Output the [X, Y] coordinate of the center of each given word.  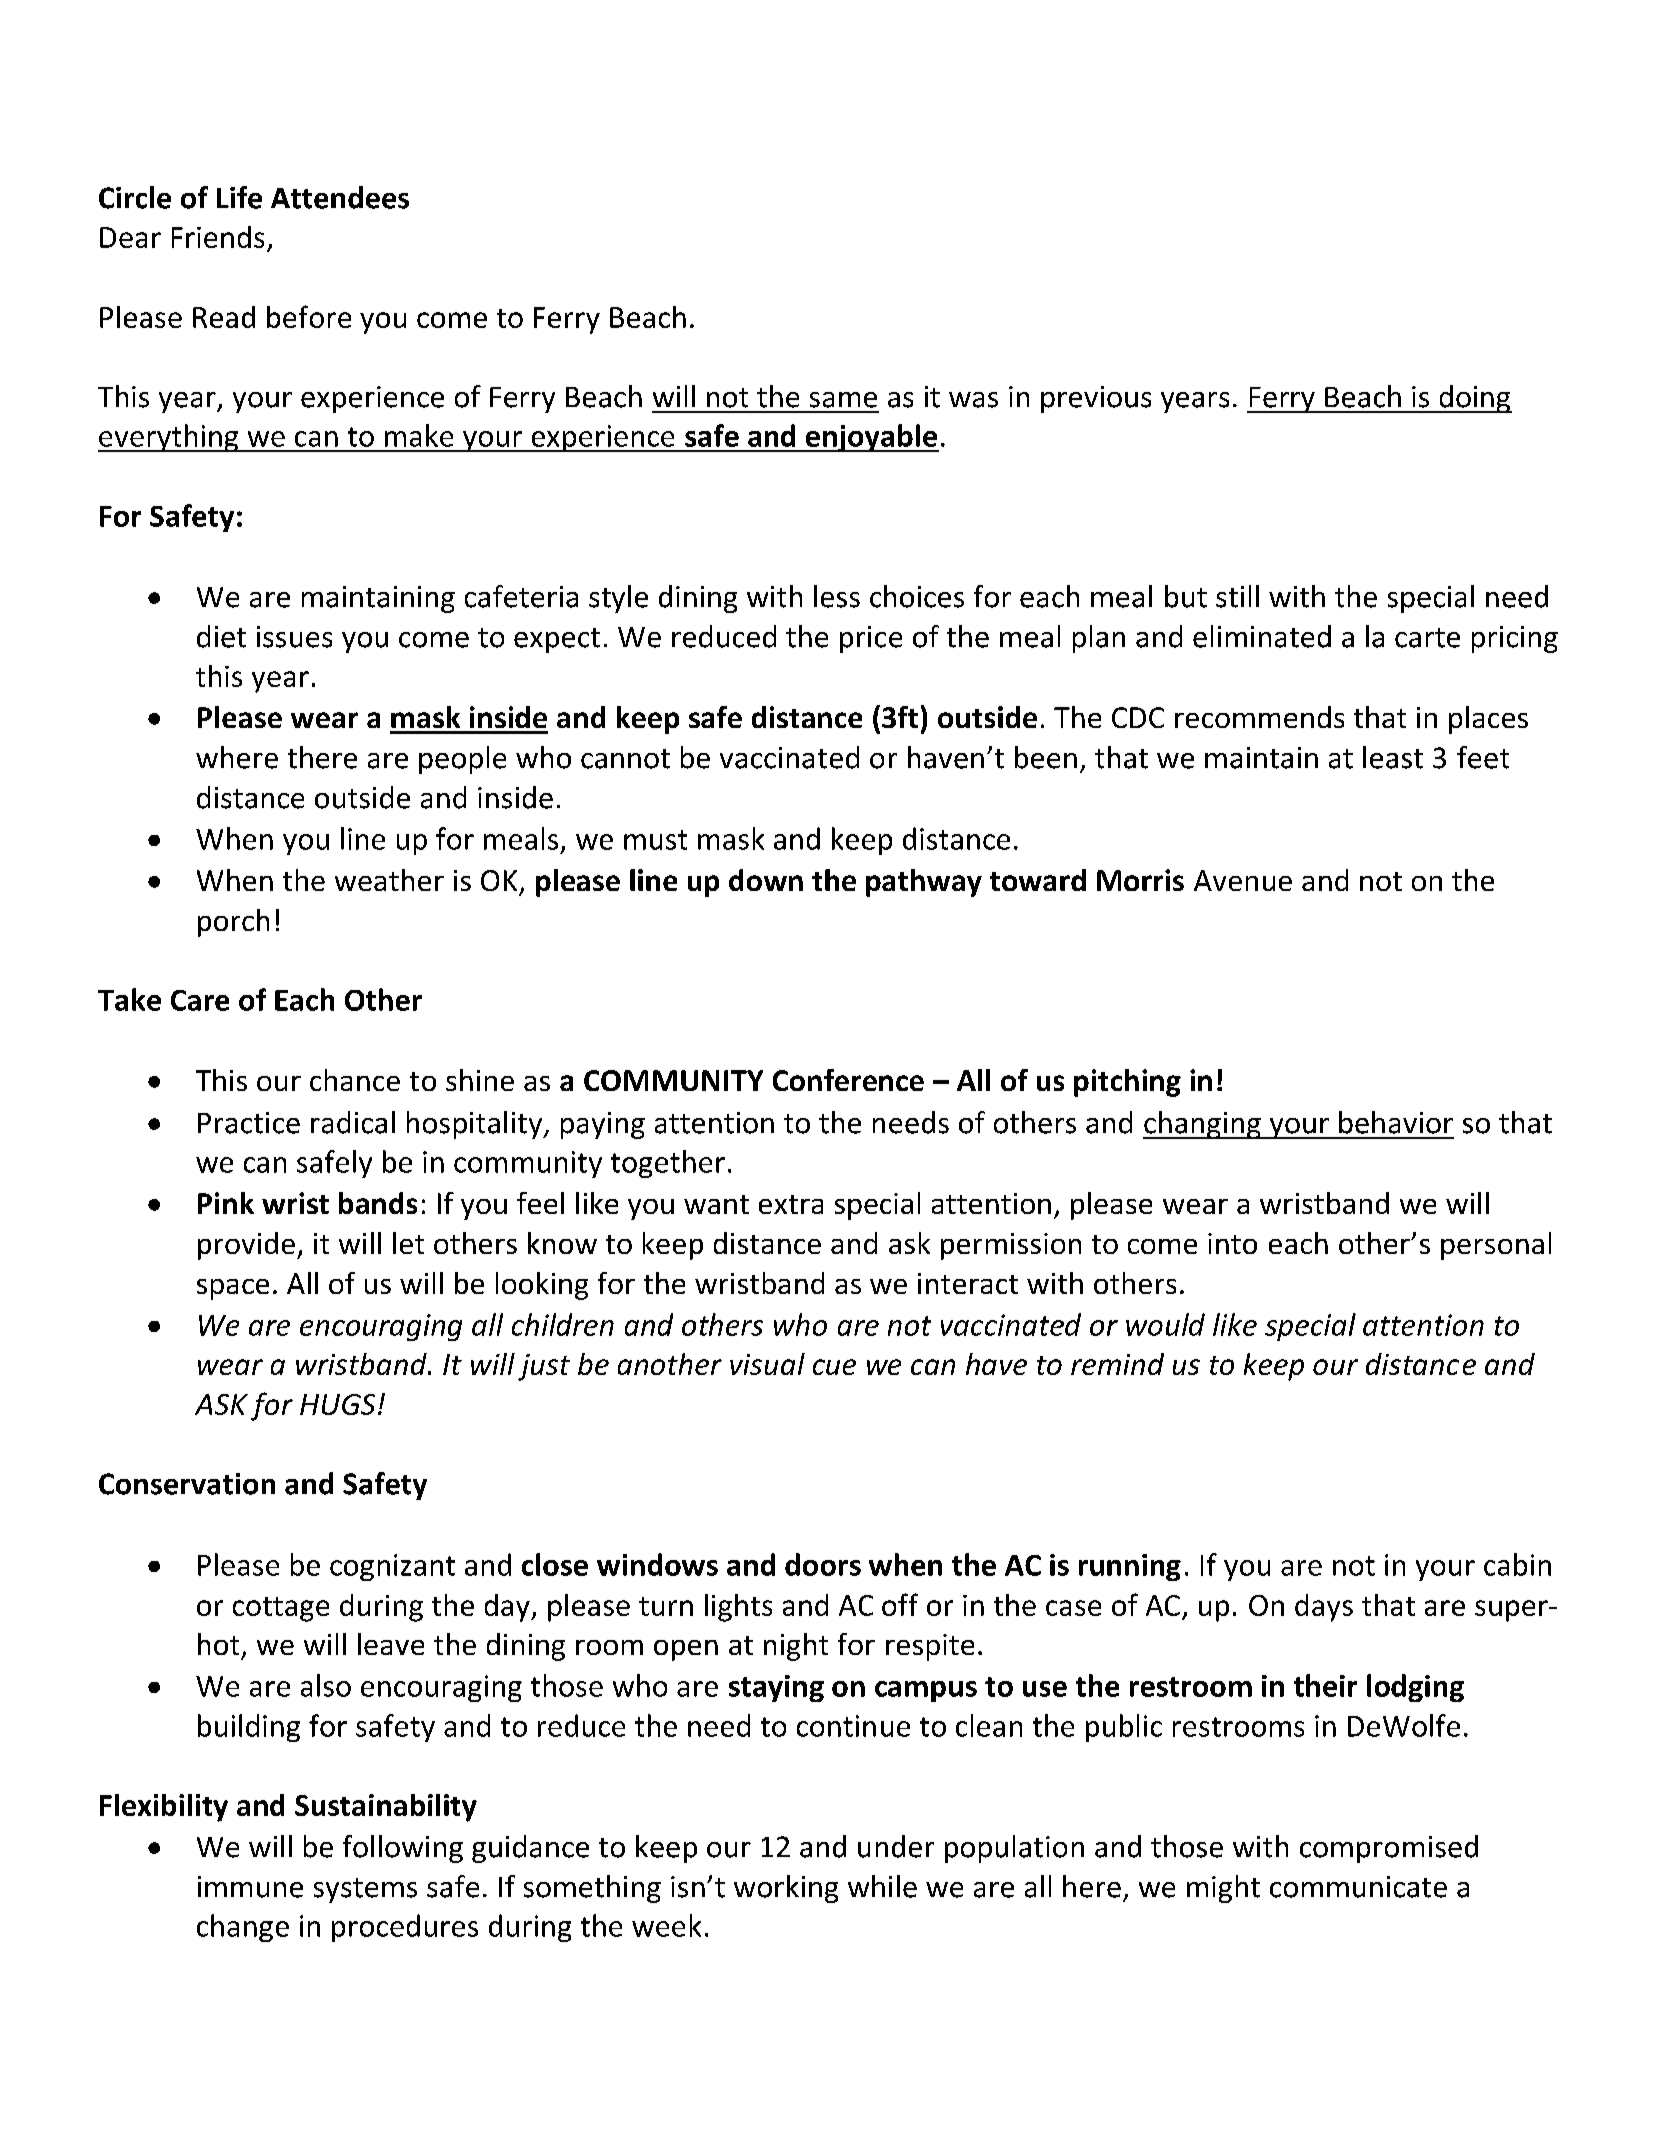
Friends [218, 237]
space [233, 1289]
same [843, 400]
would [1165, 1324]
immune [250, 1887]
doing [1474, 399]
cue [834, 1367]
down [766, 880]
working [786, 1889]
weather [389, 880]
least [1393, 757]
